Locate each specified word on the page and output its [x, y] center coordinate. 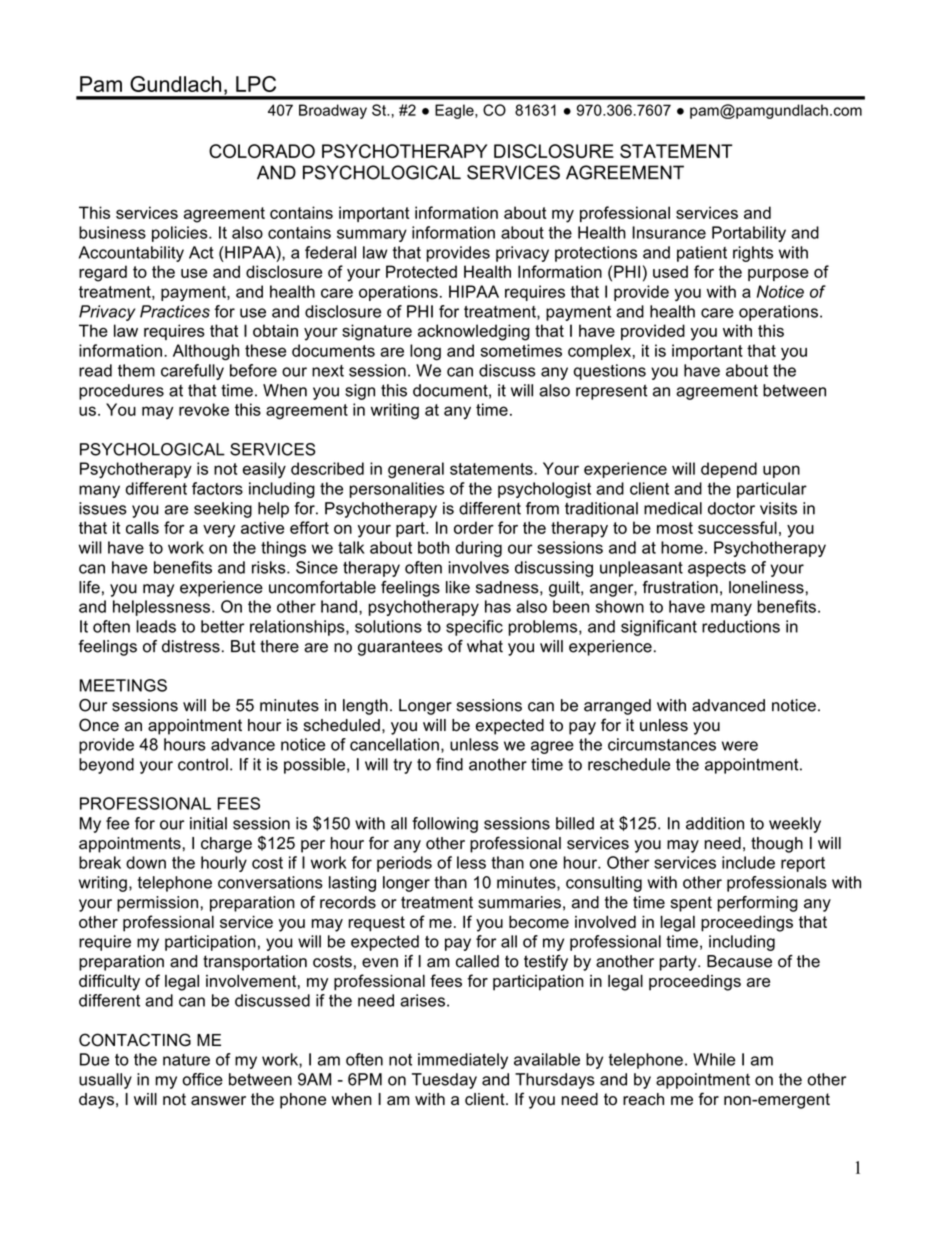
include [748, 862]
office [202, 1079]
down [146, 862]
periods [404, 864]
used [670, 271]
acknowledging [474, 332]
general [416, 470]
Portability [749, 234]
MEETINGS [123, 685]
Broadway [333, 111]
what [485, 646]
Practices [175, 311]
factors [217, 488]
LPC [256, 84]
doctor [731, 508]
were [740, 746]
